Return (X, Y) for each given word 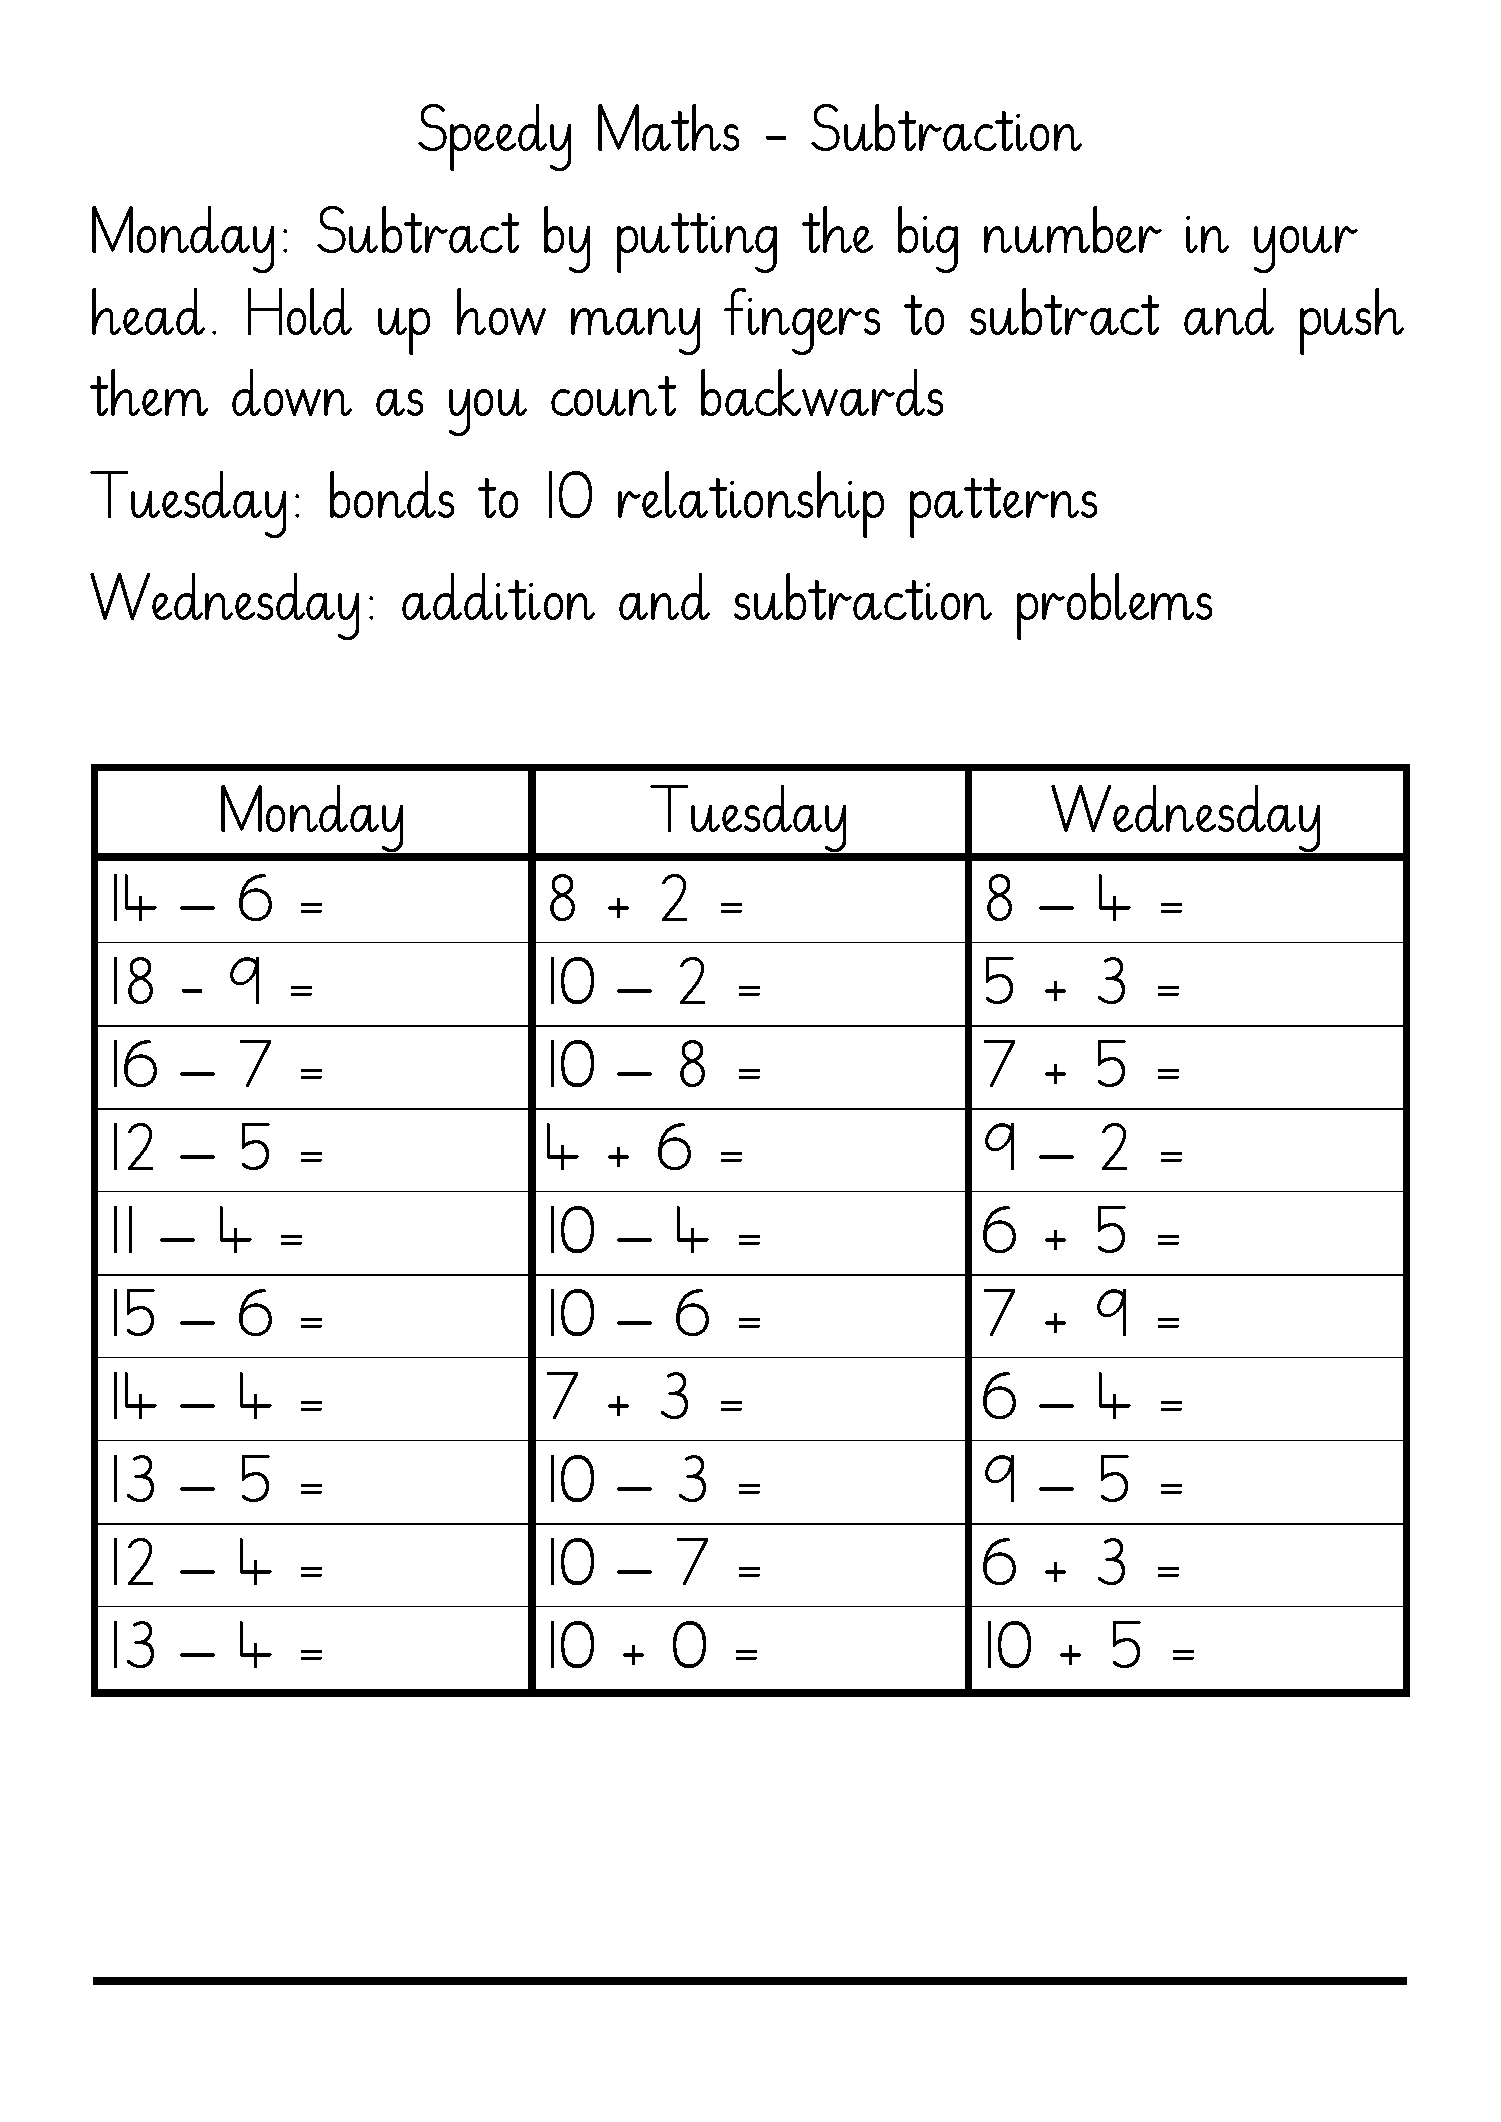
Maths (668, 127)
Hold (300, 311)
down (292, 392)
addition (498, 596)
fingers (802, 321)
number (1073, 229)
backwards (822, 392)
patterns (1003, 508)
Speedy (494, 137)
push (1352, 321)
